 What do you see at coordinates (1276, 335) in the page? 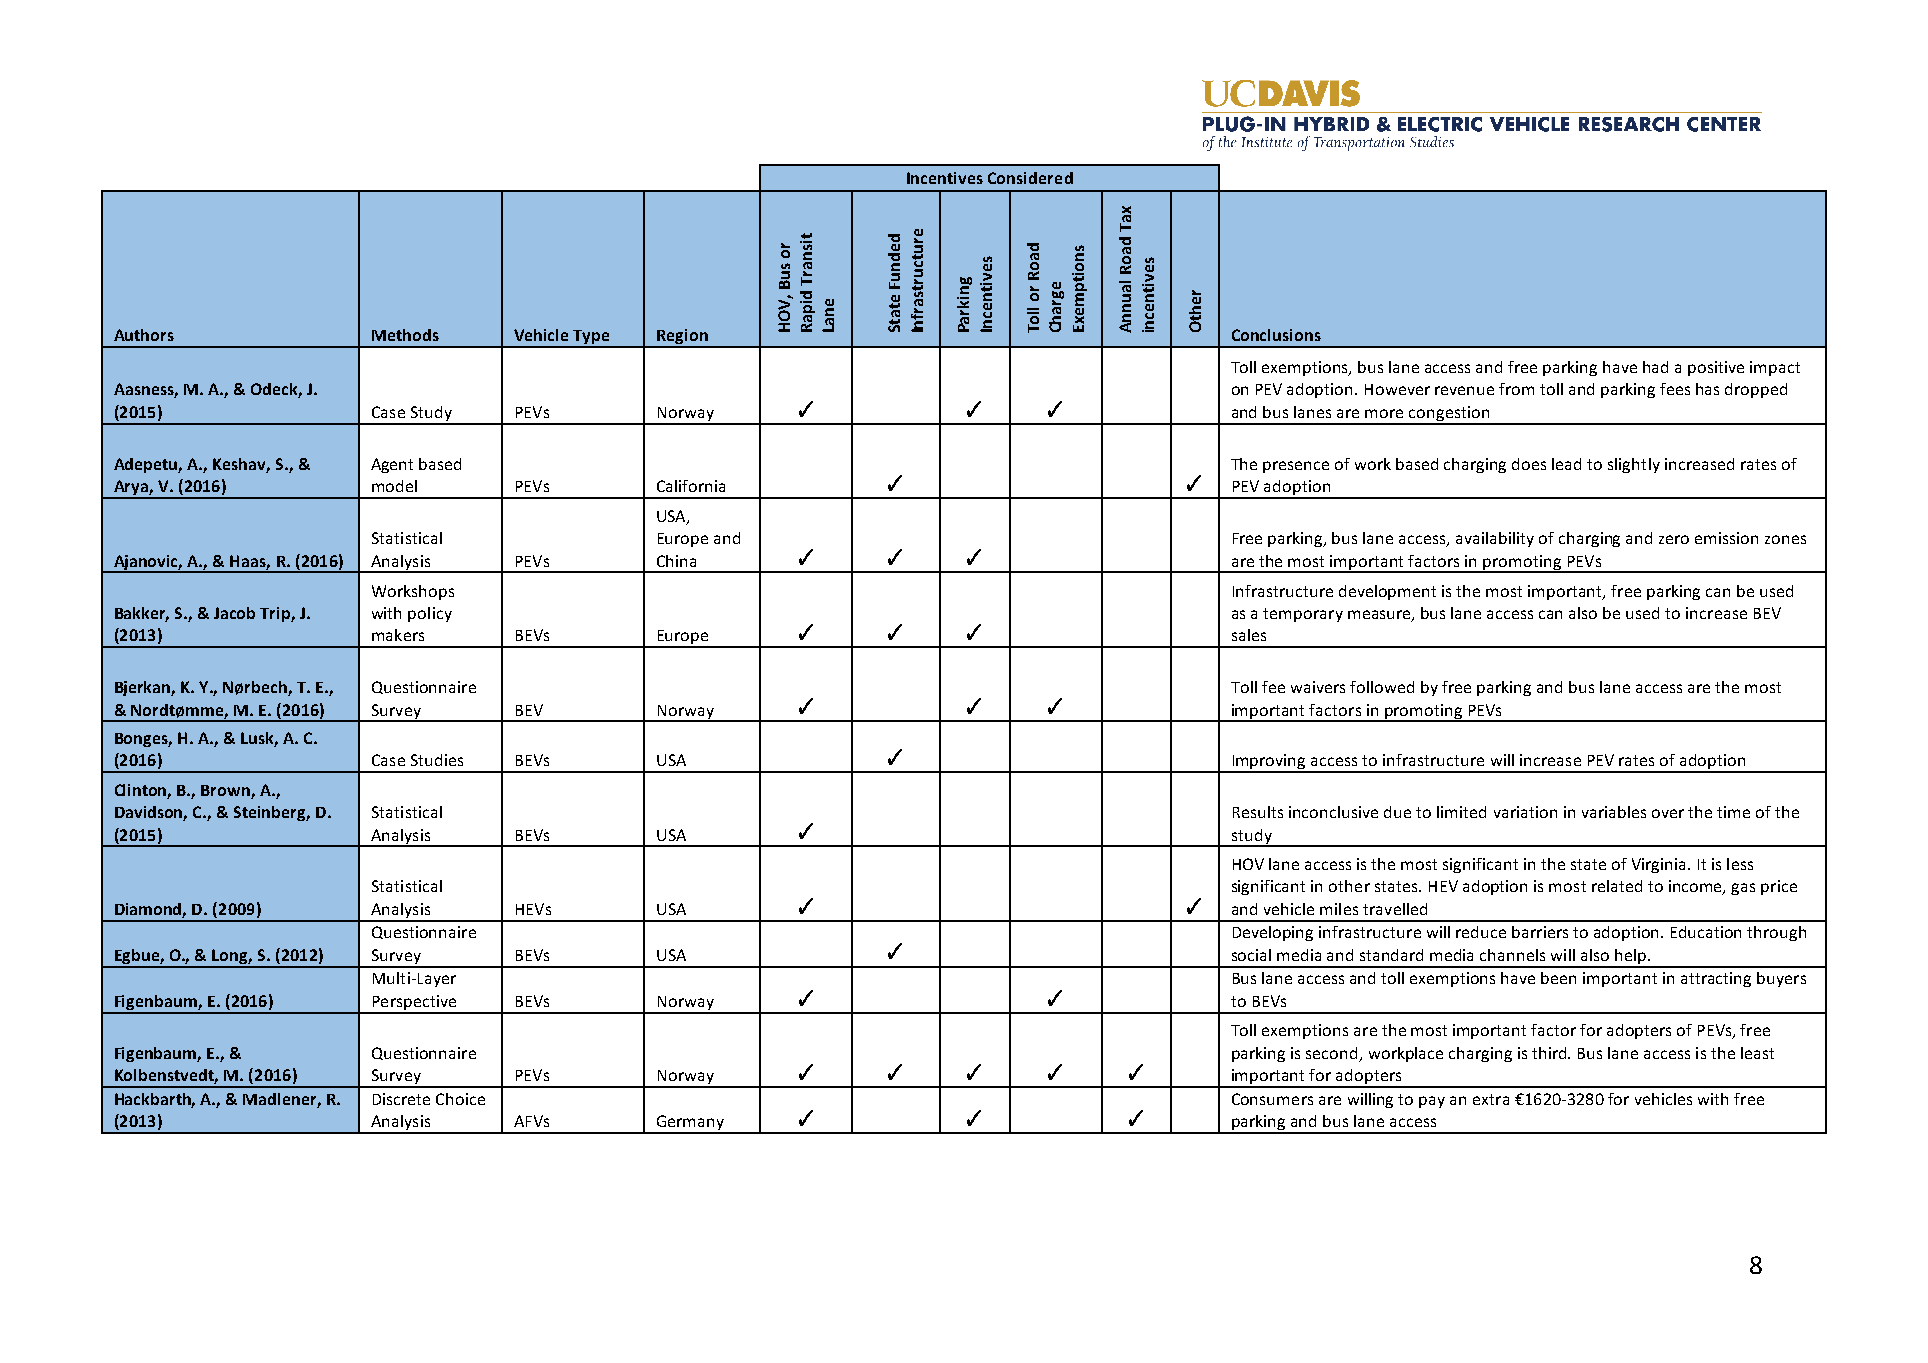
I see `Conclusions` at bounding box center [1276, 335].
